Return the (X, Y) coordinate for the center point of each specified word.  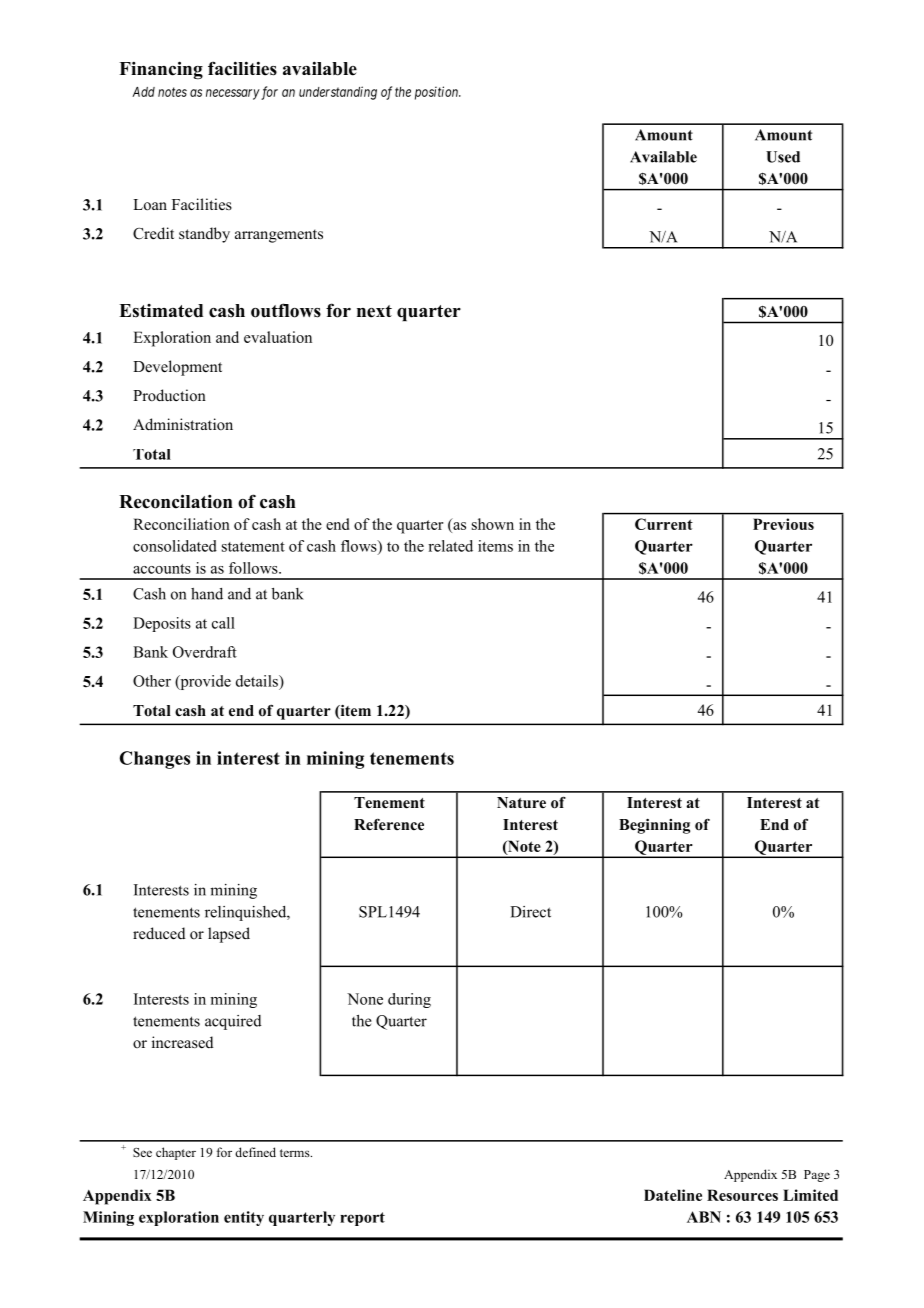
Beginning (654, 826)
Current (664, 524)
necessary (233, 94)
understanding (338, 93)
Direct (530, 912)
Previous (783, 524)
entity (244, 1218)
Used (783, 157)
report (362, 1219)
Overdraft (205, 652)
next (374, 311)
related (450, 546)
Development (177, 368)
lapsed (229, 935)
